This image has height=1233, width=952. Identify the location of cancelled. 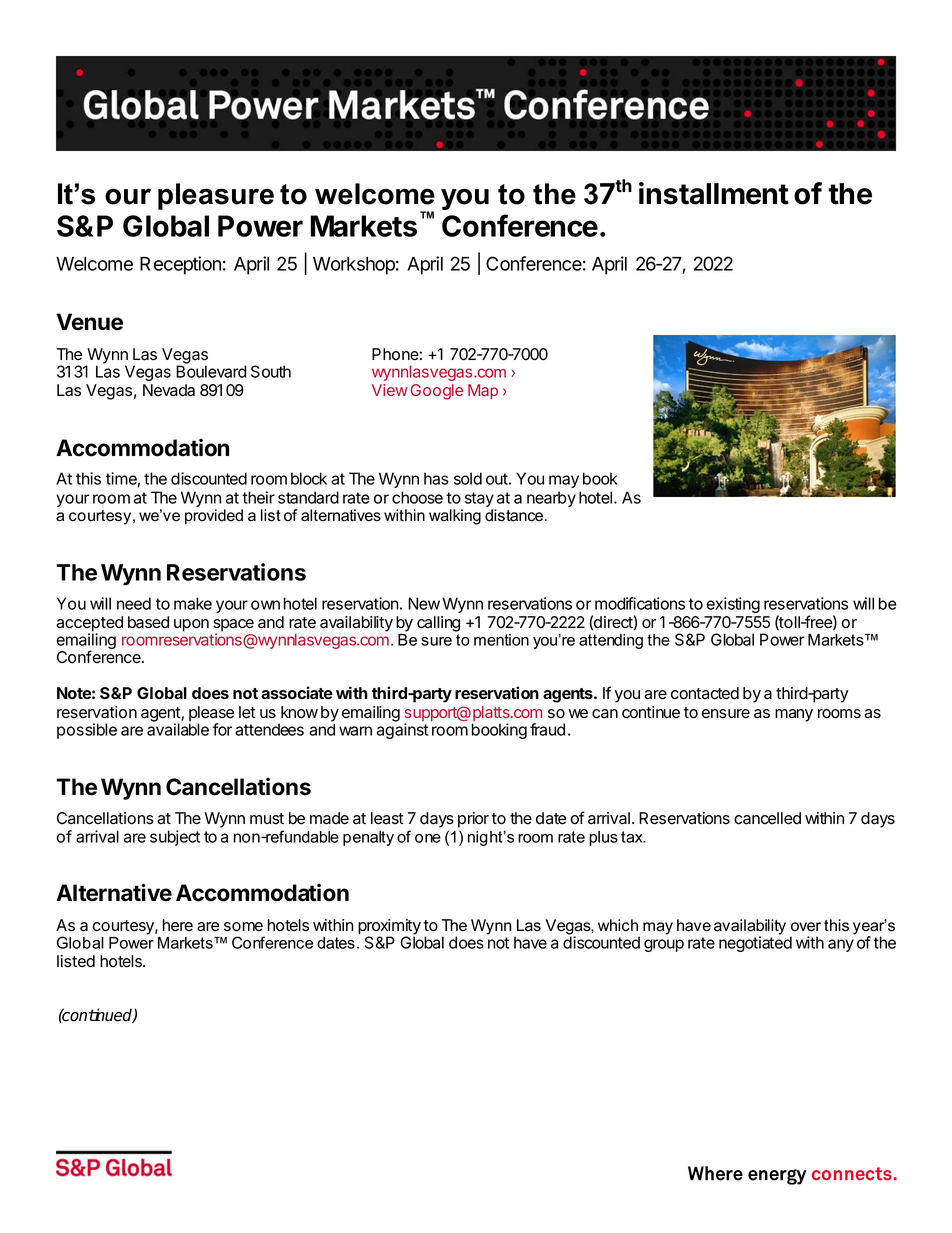
(767, 818).
